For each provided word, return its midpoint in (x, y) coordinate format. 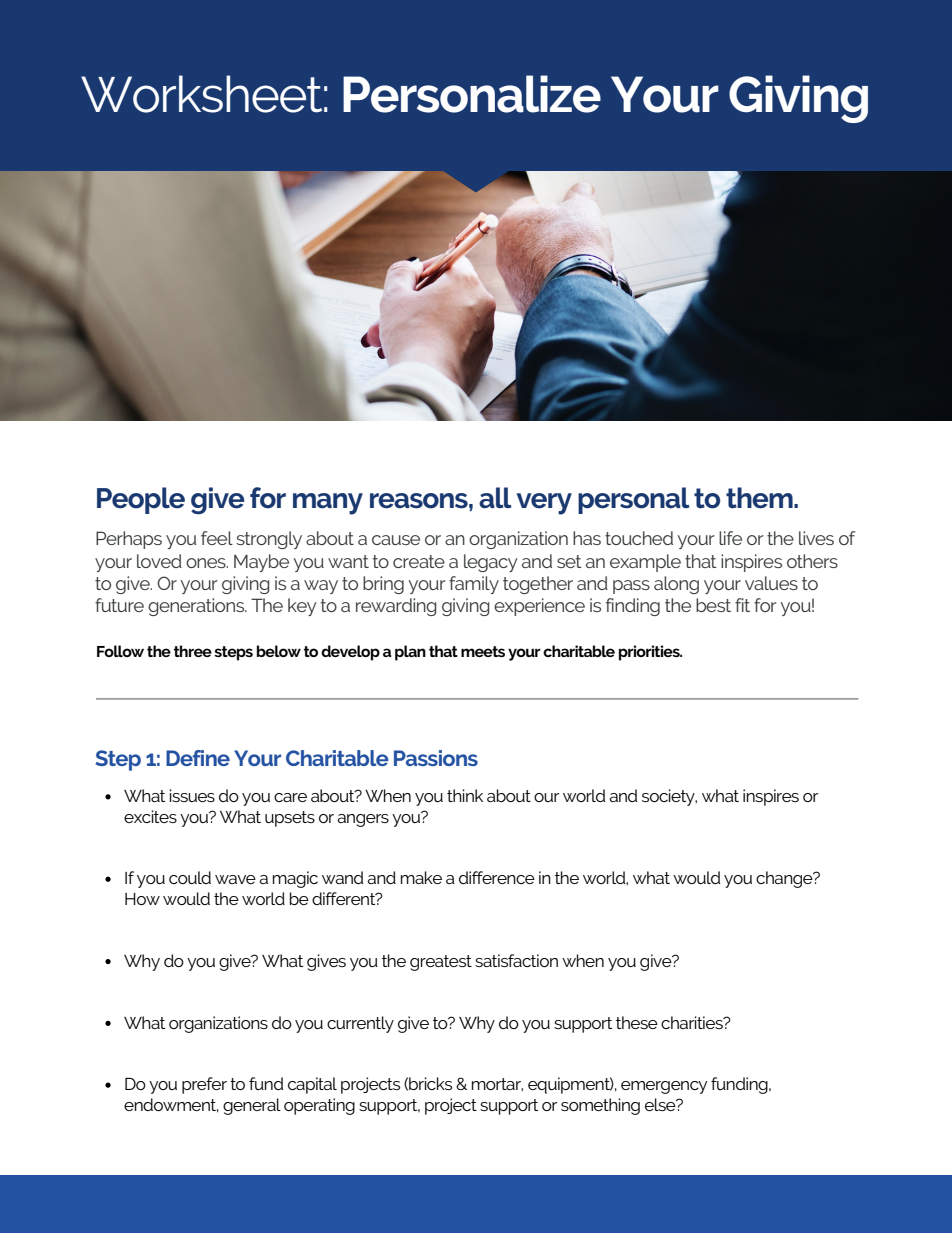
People (141, 500)
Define (198, 758)
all (495, 498)
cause (396, 540)
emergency (664, 1087)
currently (360, 1024)
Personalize (472, 94)
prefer (204, 1085)
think (465, 795)
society (669, 797)
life (730, 538)
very (544, 504)
